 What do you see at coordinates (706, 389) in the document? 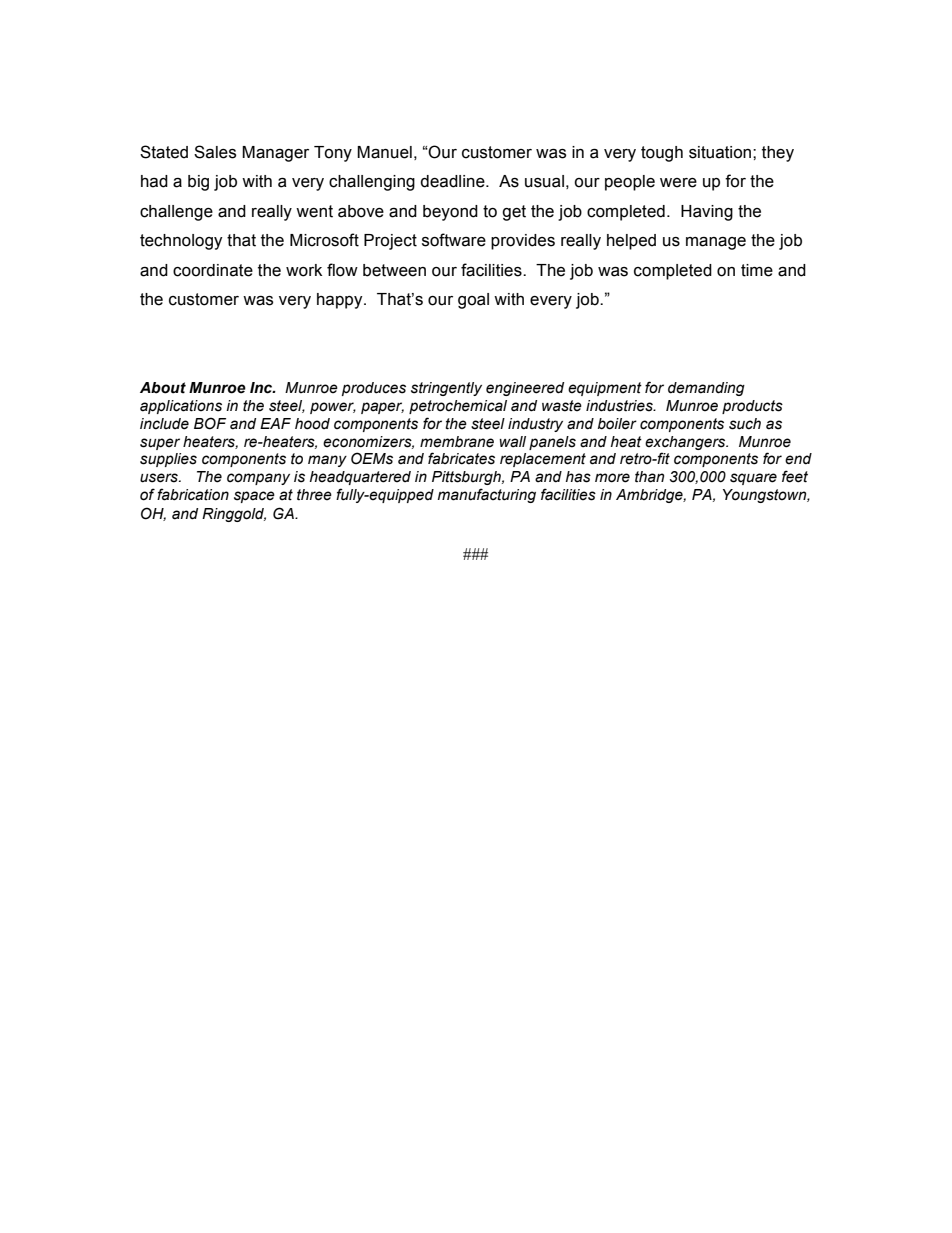
I see `demanding` at bounding box center [706, 389].
